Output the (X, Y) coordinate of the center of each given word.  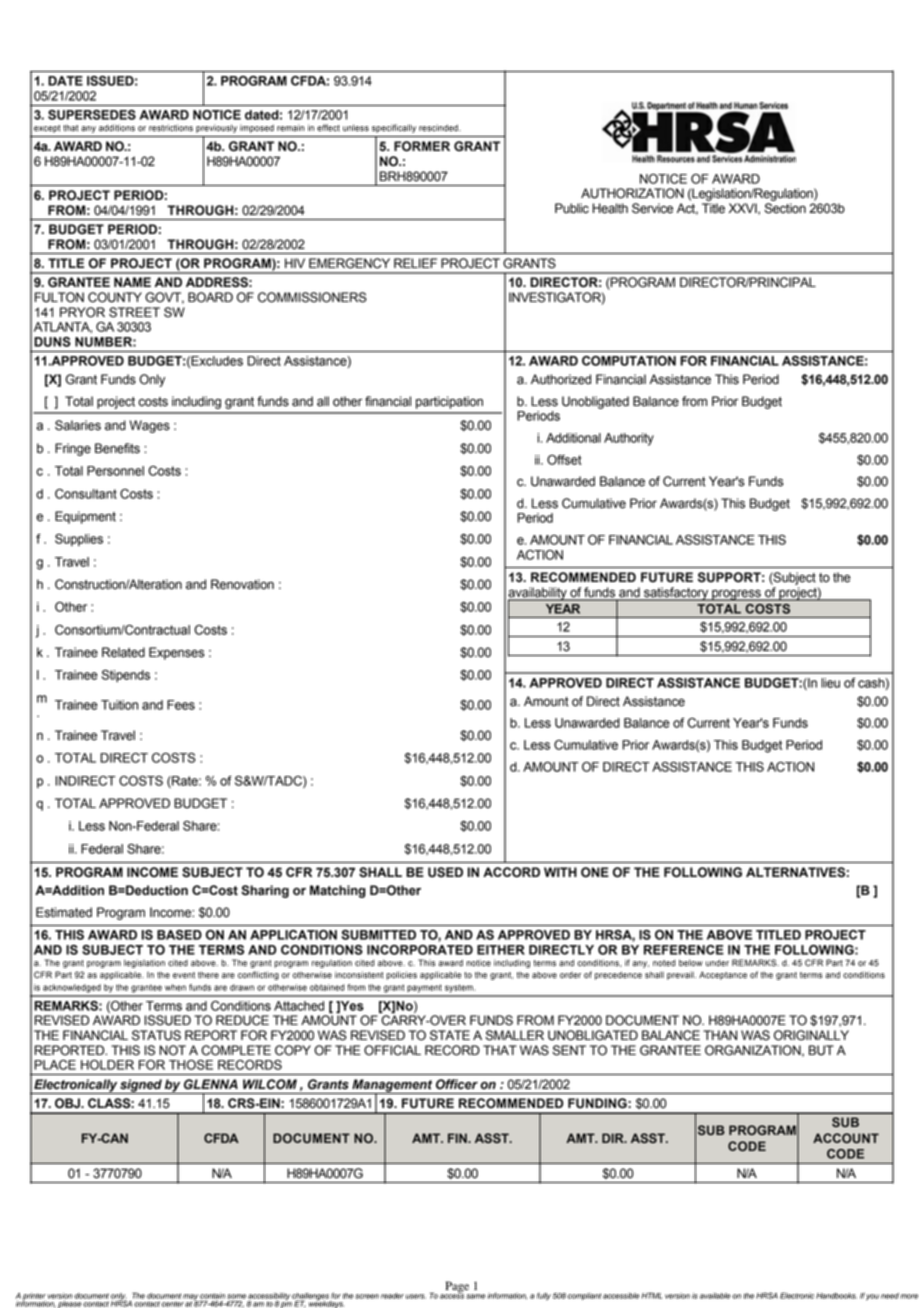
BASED (179, 935)
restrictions (171, 128)
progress (736, 595)
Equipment (85, 517)
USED (445, 872)
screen (367, 1296)
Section (785, 208)
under (717, 963)
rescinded (439, 128)
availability (538, 594)
